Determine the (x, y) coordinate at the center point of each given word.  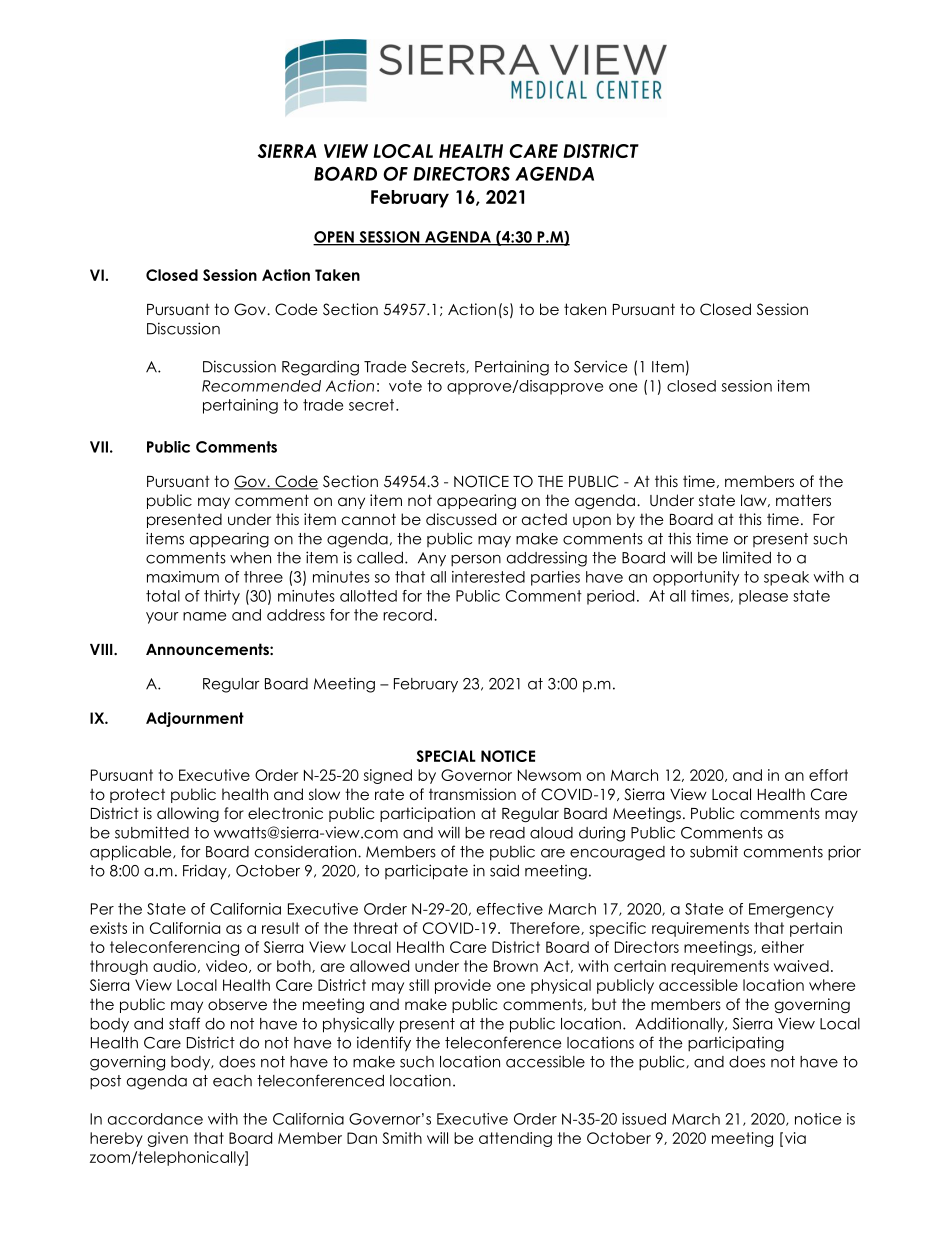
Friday (206, 872)
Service (600, 366)
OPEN (334, 238)
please (763, 597)
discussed (461, 519)
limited (747, 557)
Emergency (791, 910)
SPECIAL (446, 756)
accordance (155, 1119)
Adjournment (195, 719)
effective (510, 909)
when (250, 558)
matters (803, 500)
